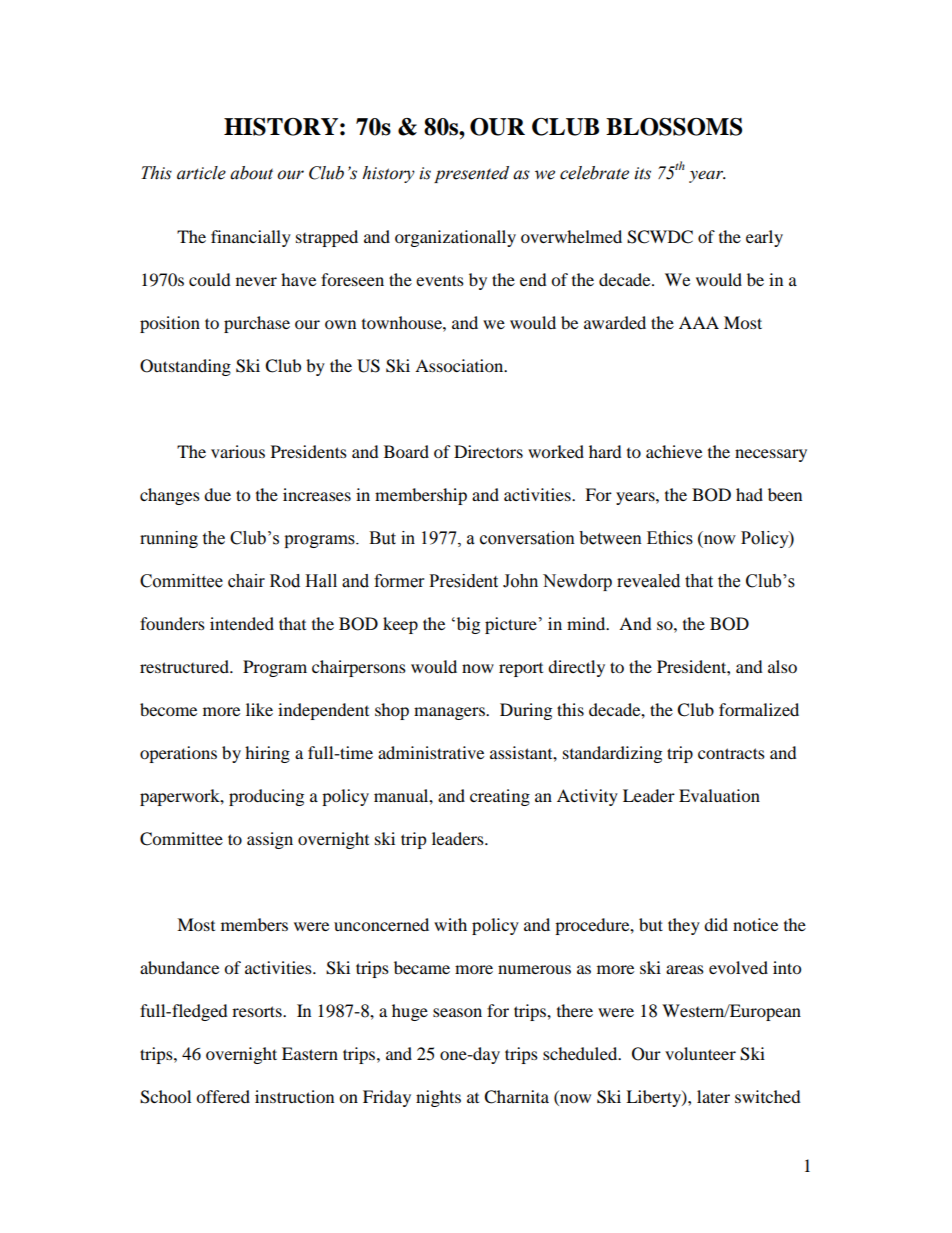 This page has width=952, height=1233. Describe the element at coordinates (251, 173) in the page. I see `about` at that location.
